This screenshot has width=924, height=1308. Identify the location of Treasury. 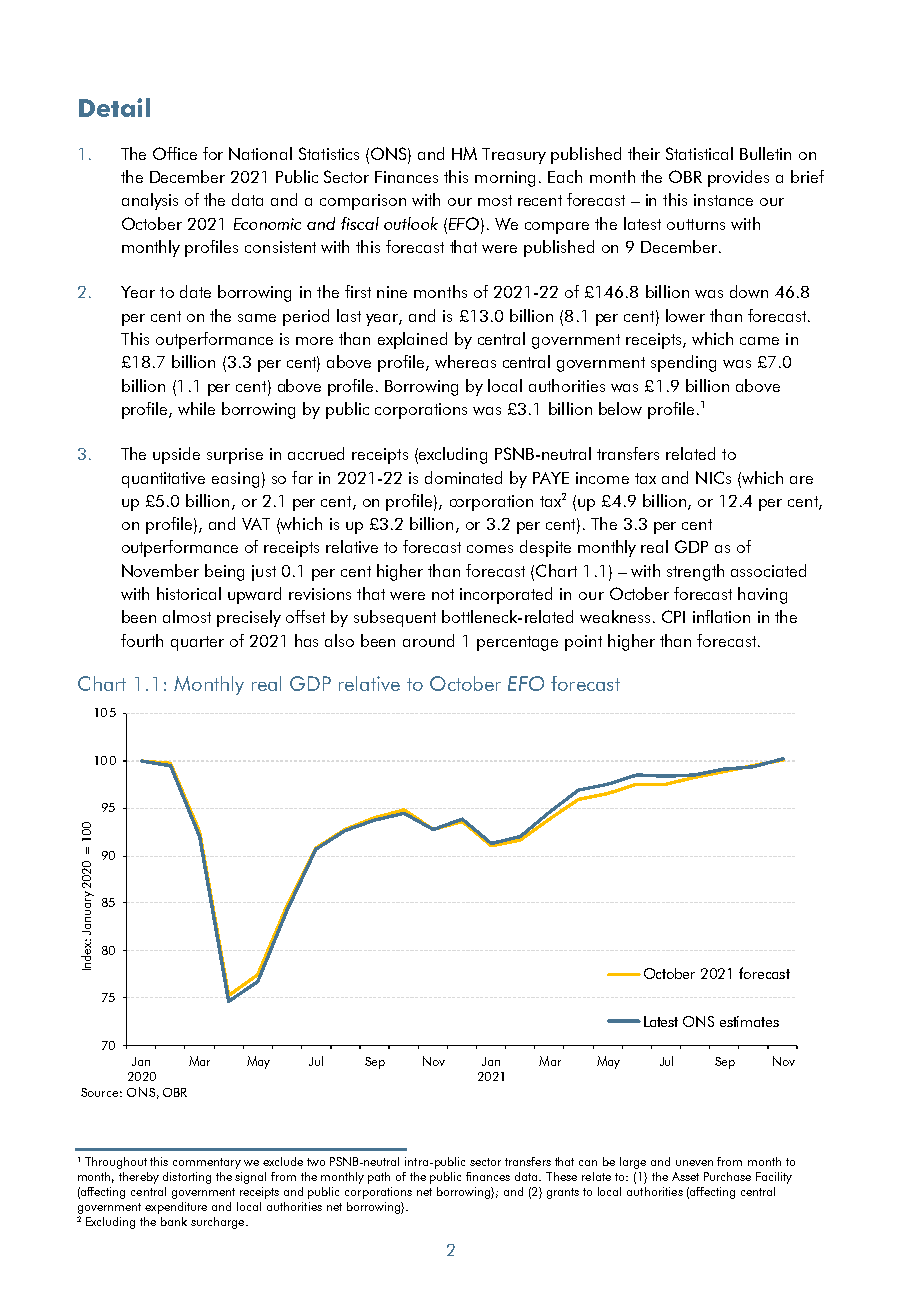
(514, 156).
